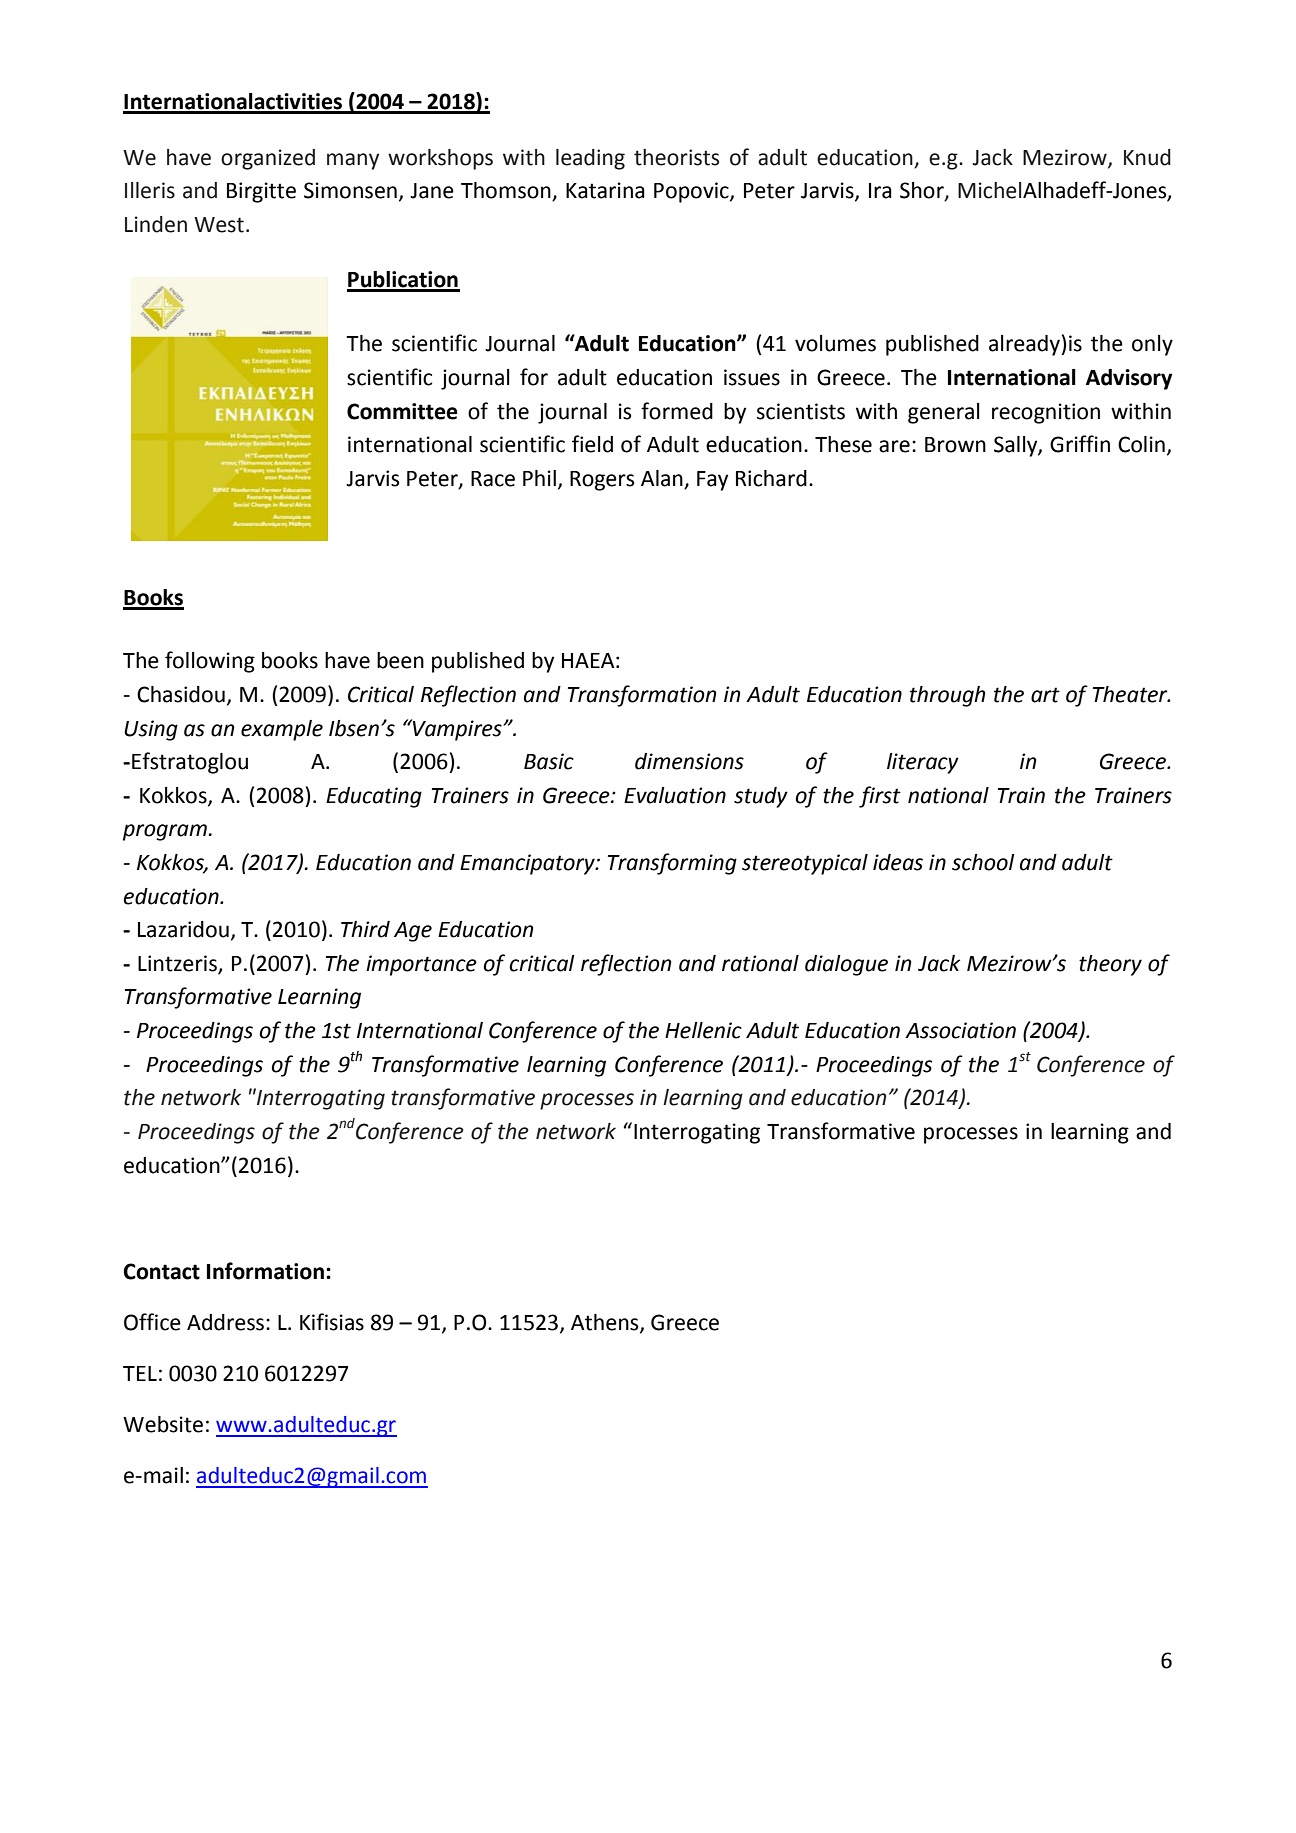 Image resolution: width=1296 pixels, height=1833 pixels. I want to click on Information, so click(265, 1271).
